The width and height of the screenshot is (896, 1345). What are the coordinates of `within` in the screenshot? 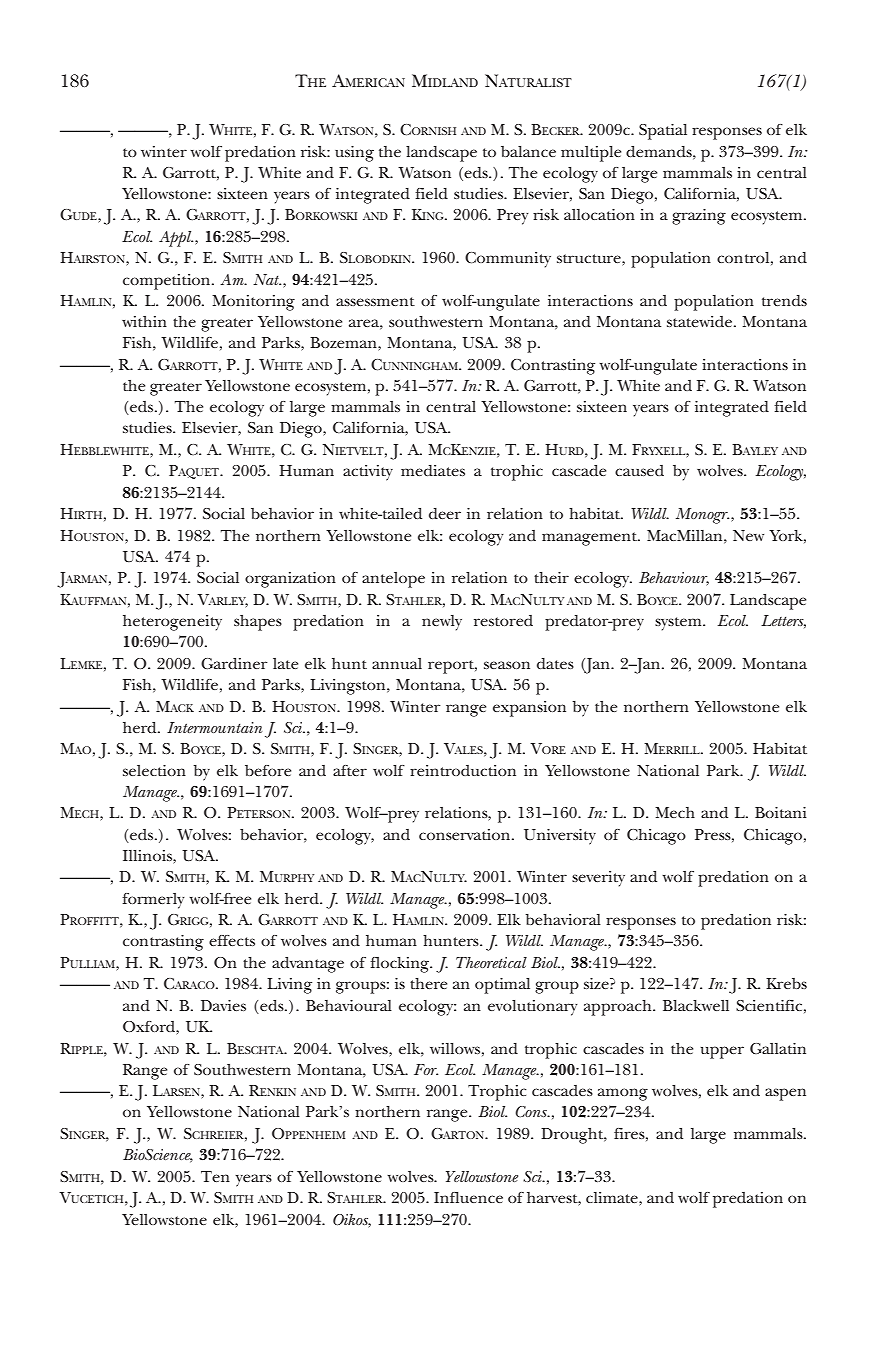 It's located at (144, 321).
